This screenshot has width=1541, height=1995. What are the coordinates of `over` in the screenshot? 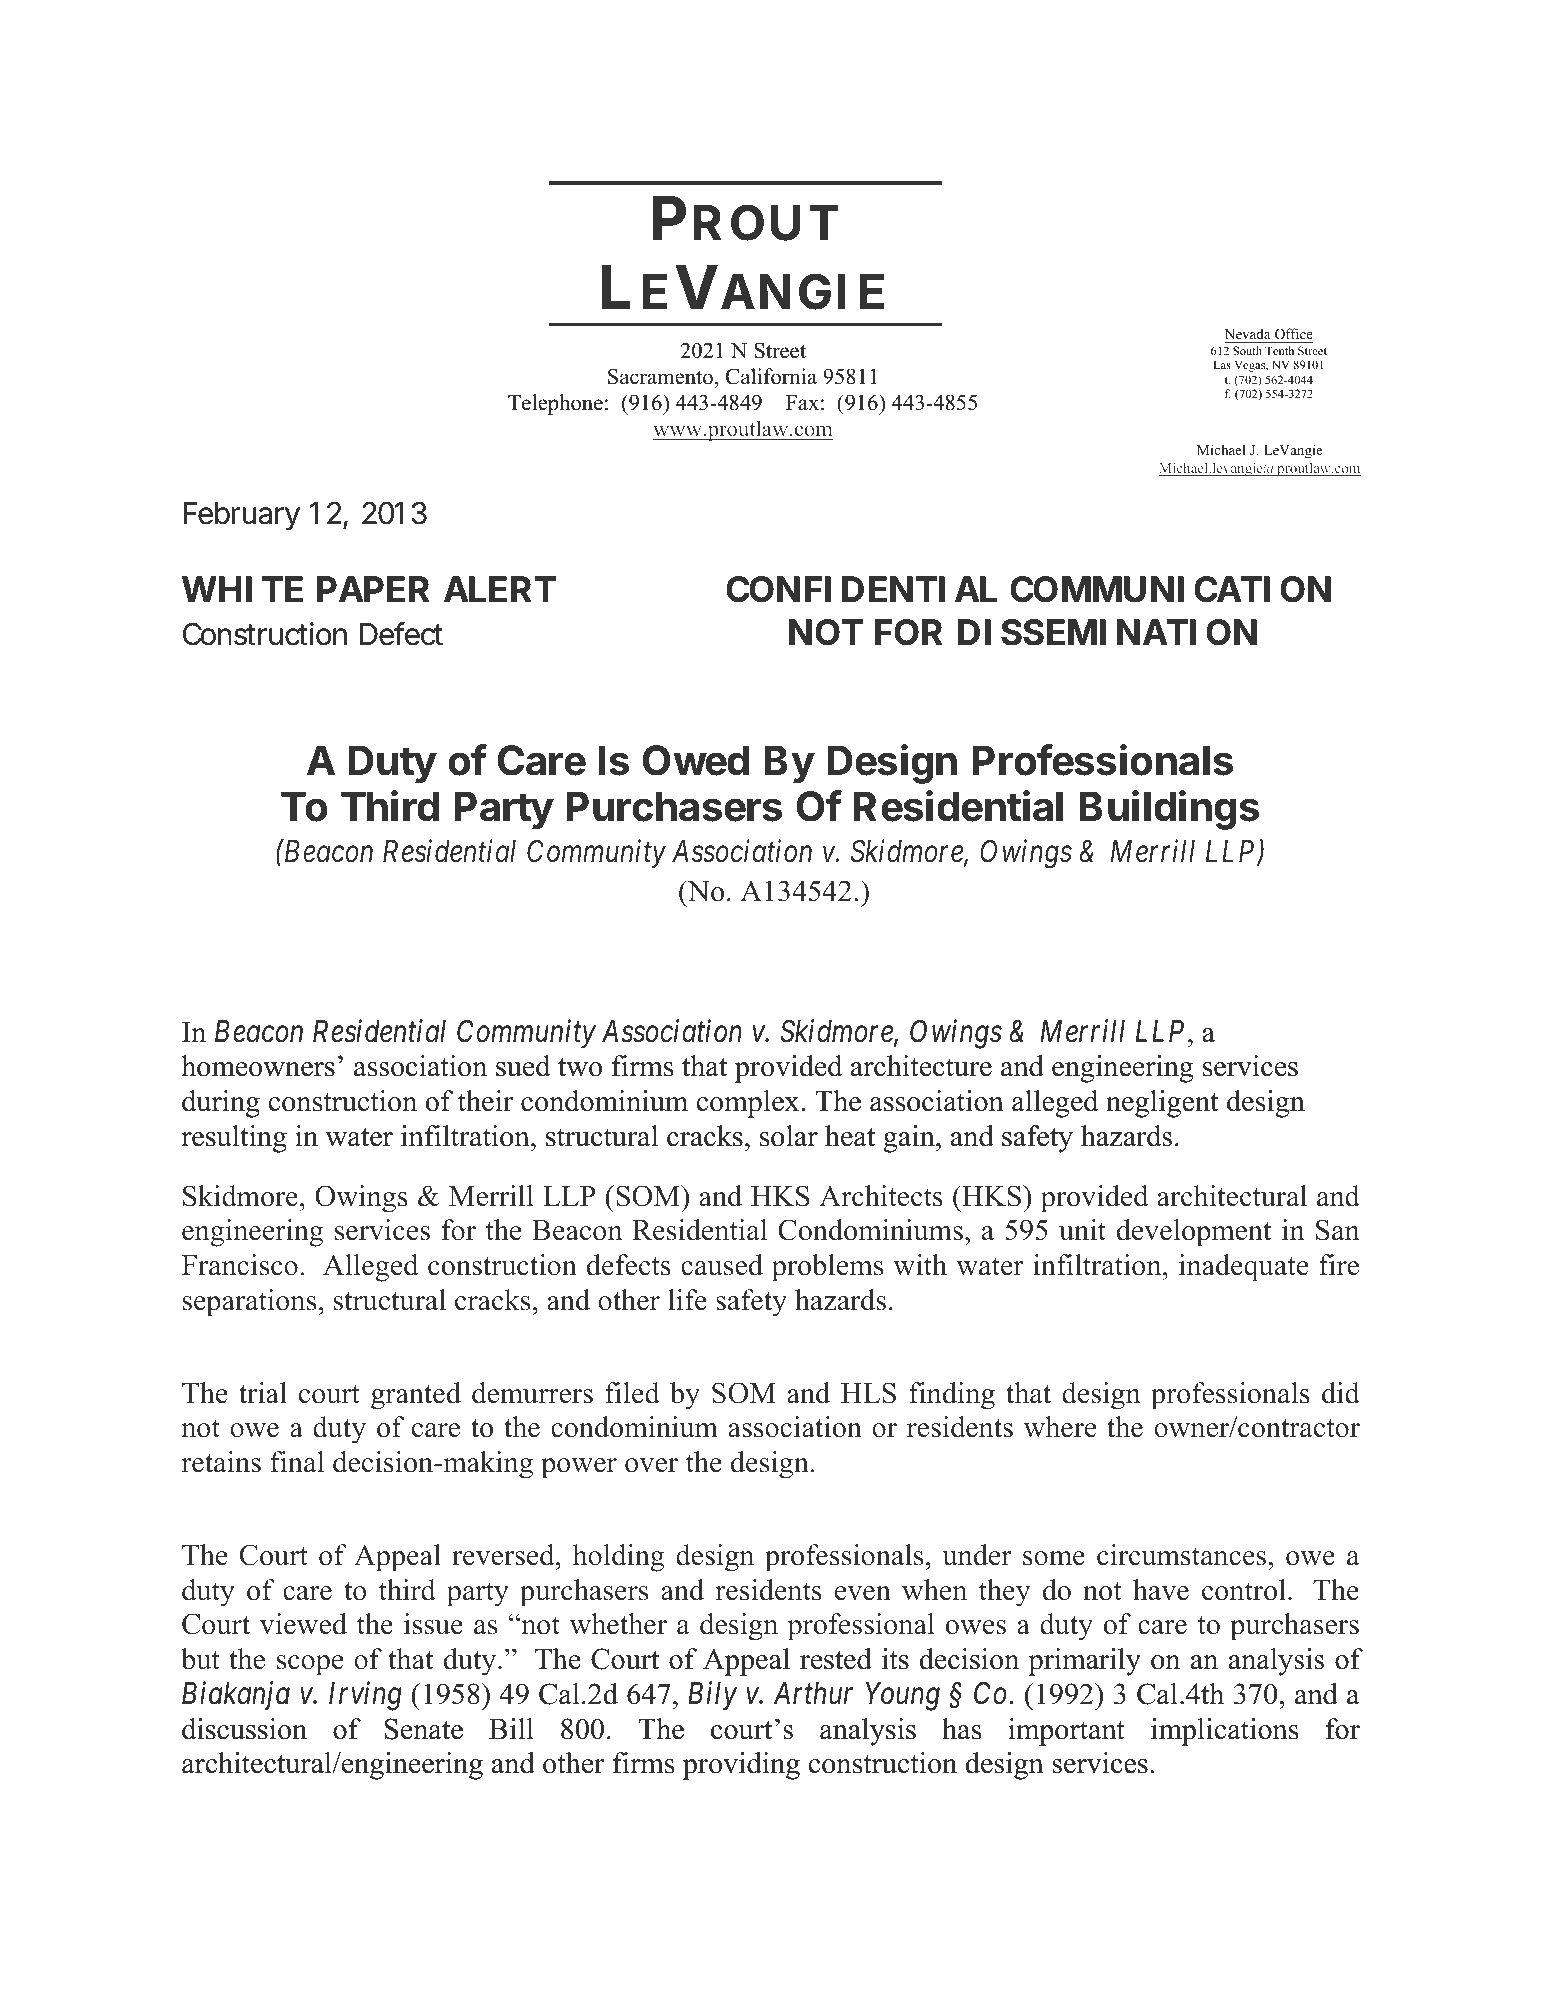 It's located at (651, 1465).
